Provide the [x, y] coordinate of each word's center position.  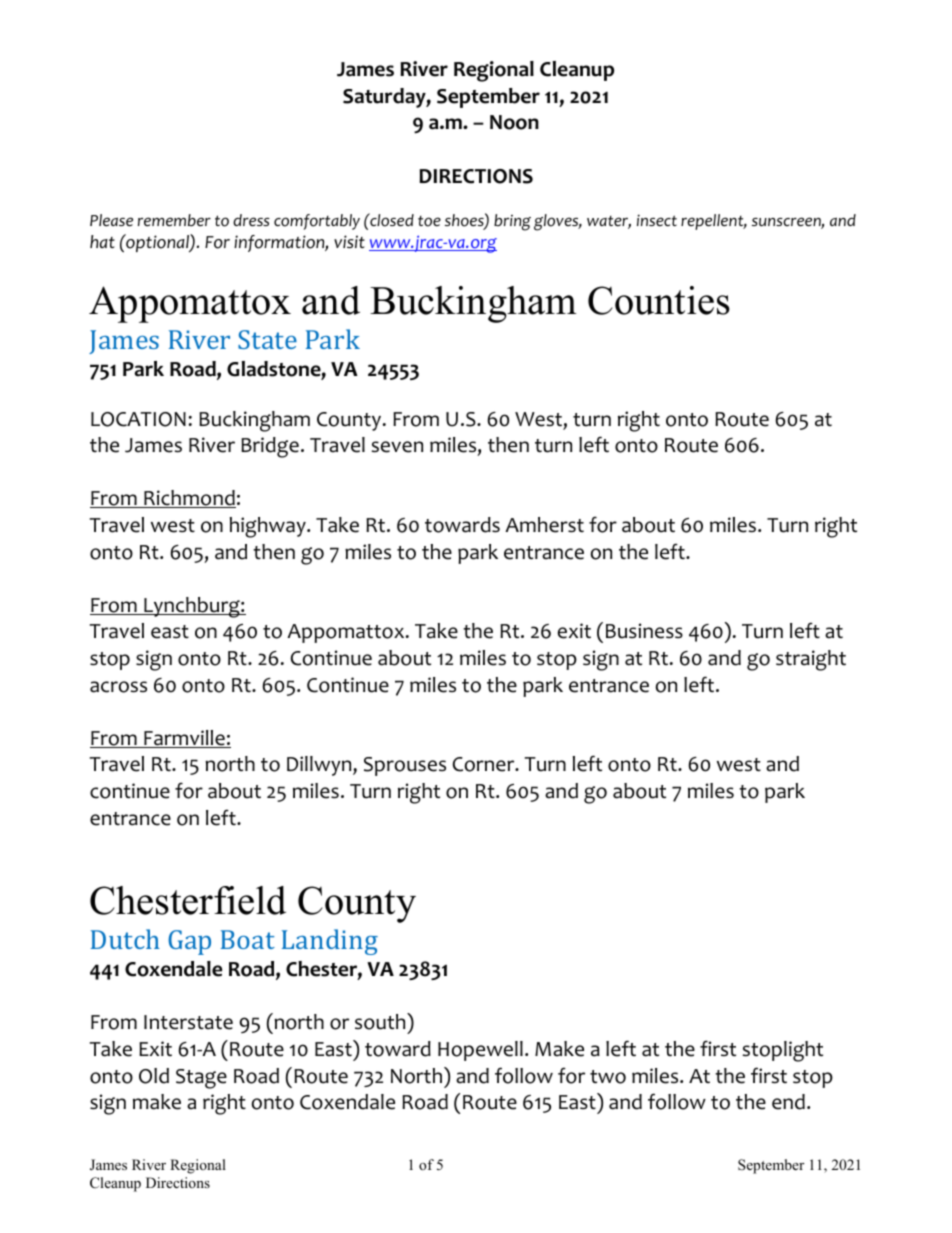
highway [269, 527]
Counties [659, 300]
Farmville [184, 739]
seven [397, 447]
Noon [514, 122]
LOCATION [138, 419]
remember [174, 220]
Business [644, 631]
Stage [201, 1079]
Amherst [544, 525]
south [381, 1021]
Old [154, 1076]
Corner [485, 764]
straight [811, 660]
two [608, 1077]
